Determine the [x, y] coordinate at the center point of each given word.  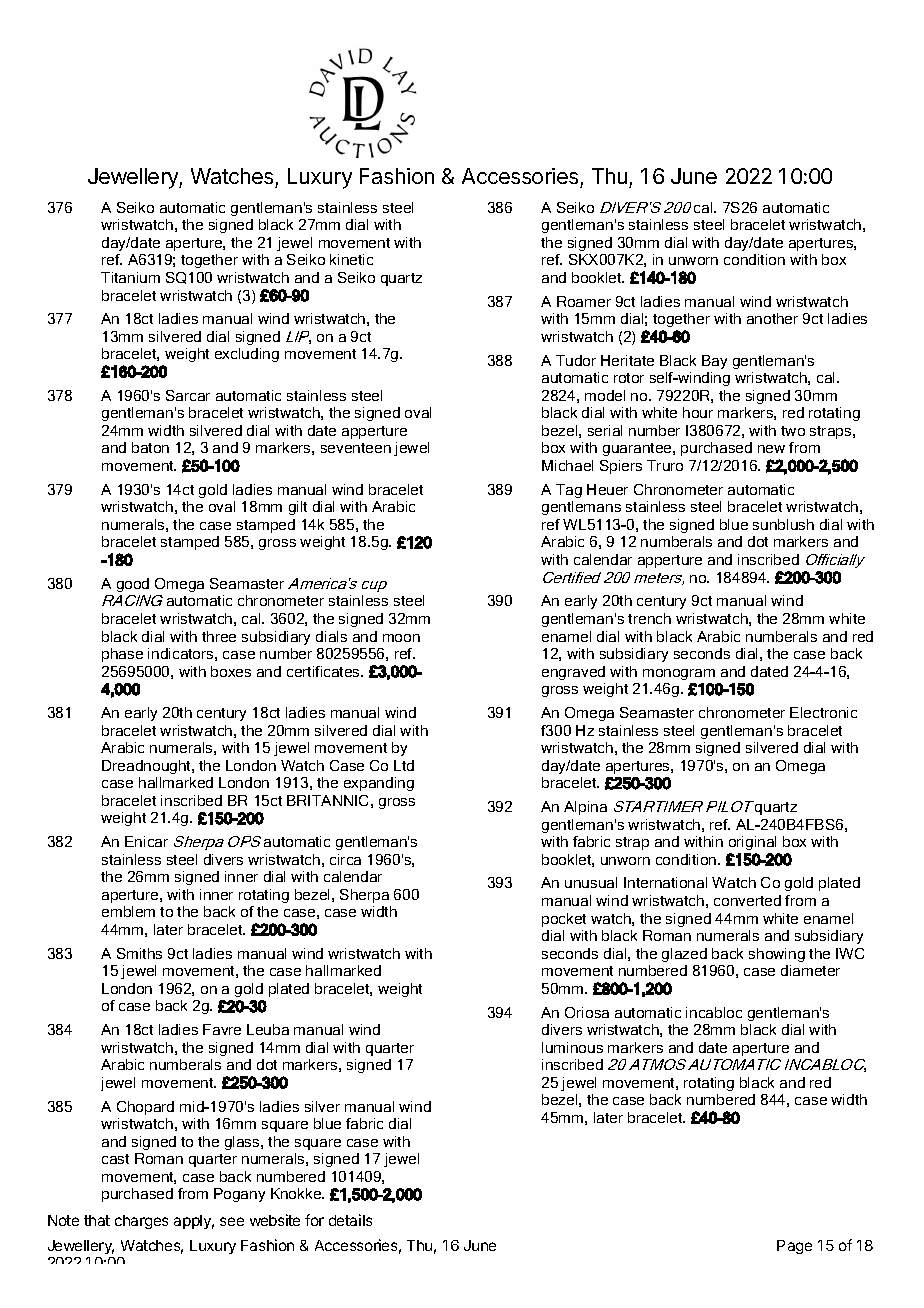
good [133, 585]
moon [401, 638]
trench [649, 618]
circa [345, 859]
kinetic [351, 259]
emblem [128, 911]
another [772, 318]
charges [141, 1222]
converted [747, 900]
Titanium [130, 277]
